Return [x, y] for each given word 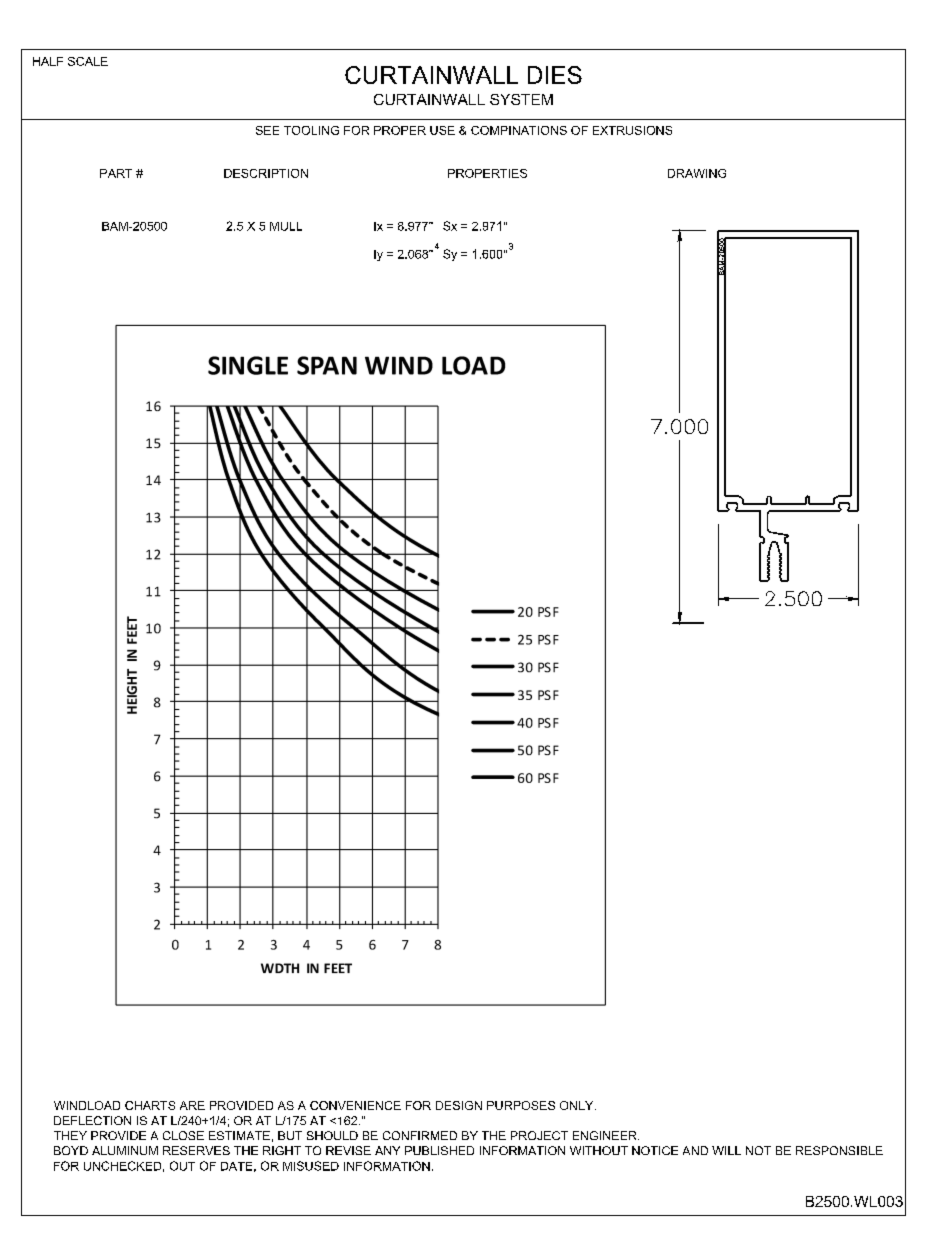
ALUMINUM [125, 1150]
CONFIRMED [420, 1135]
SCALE [88, 61]
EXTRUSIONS [632, 130]
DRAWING [697, 173]
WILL [726, 1150]
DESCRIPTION [266, 173]
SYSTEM [521, 99]
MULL [286, 226]
